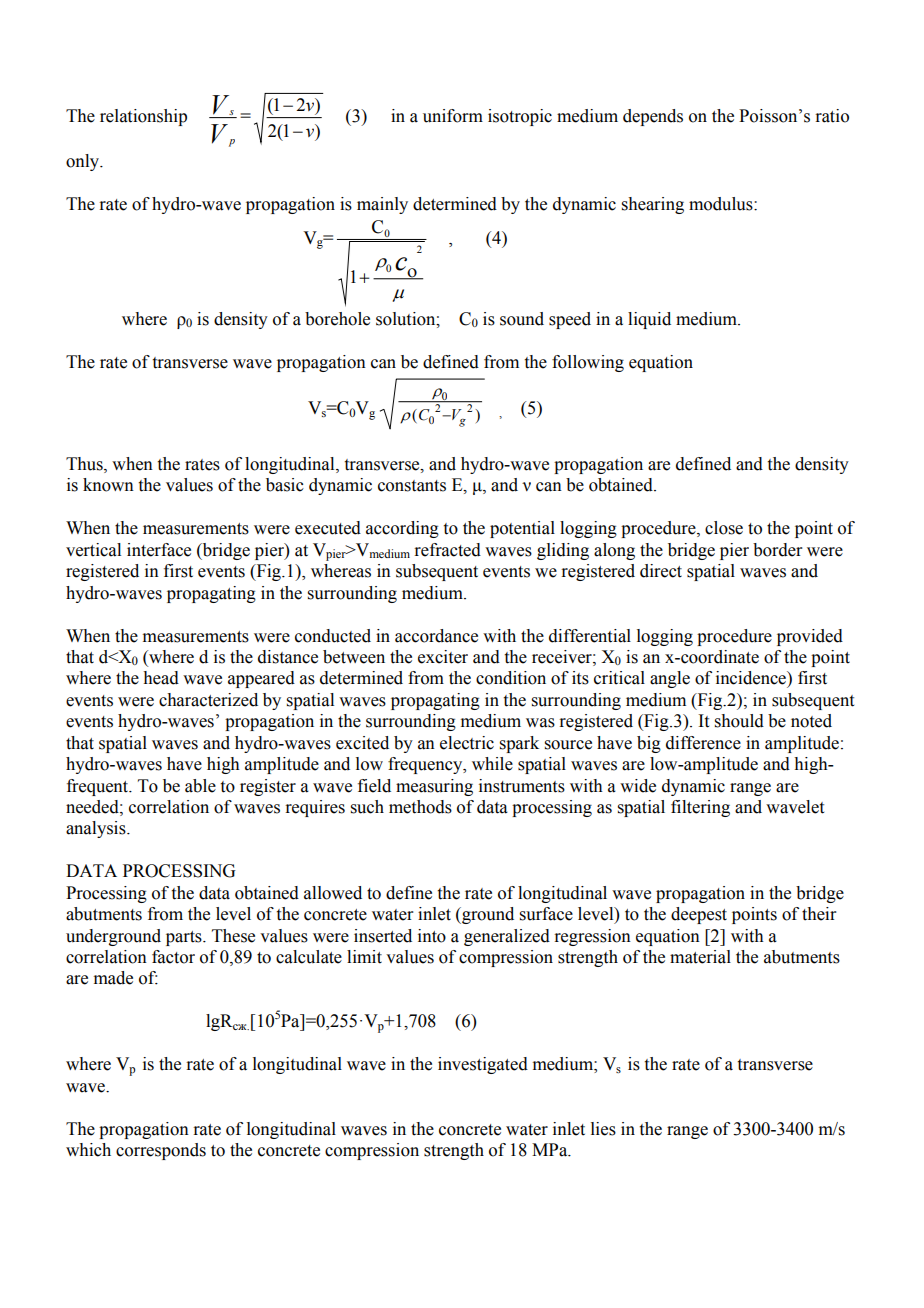 The width and height of the screenshot is (924, 1308). What do you see at coordinates (453, 116) in the screenshot?
I see `uniform` at bounding box center [453, 116].
